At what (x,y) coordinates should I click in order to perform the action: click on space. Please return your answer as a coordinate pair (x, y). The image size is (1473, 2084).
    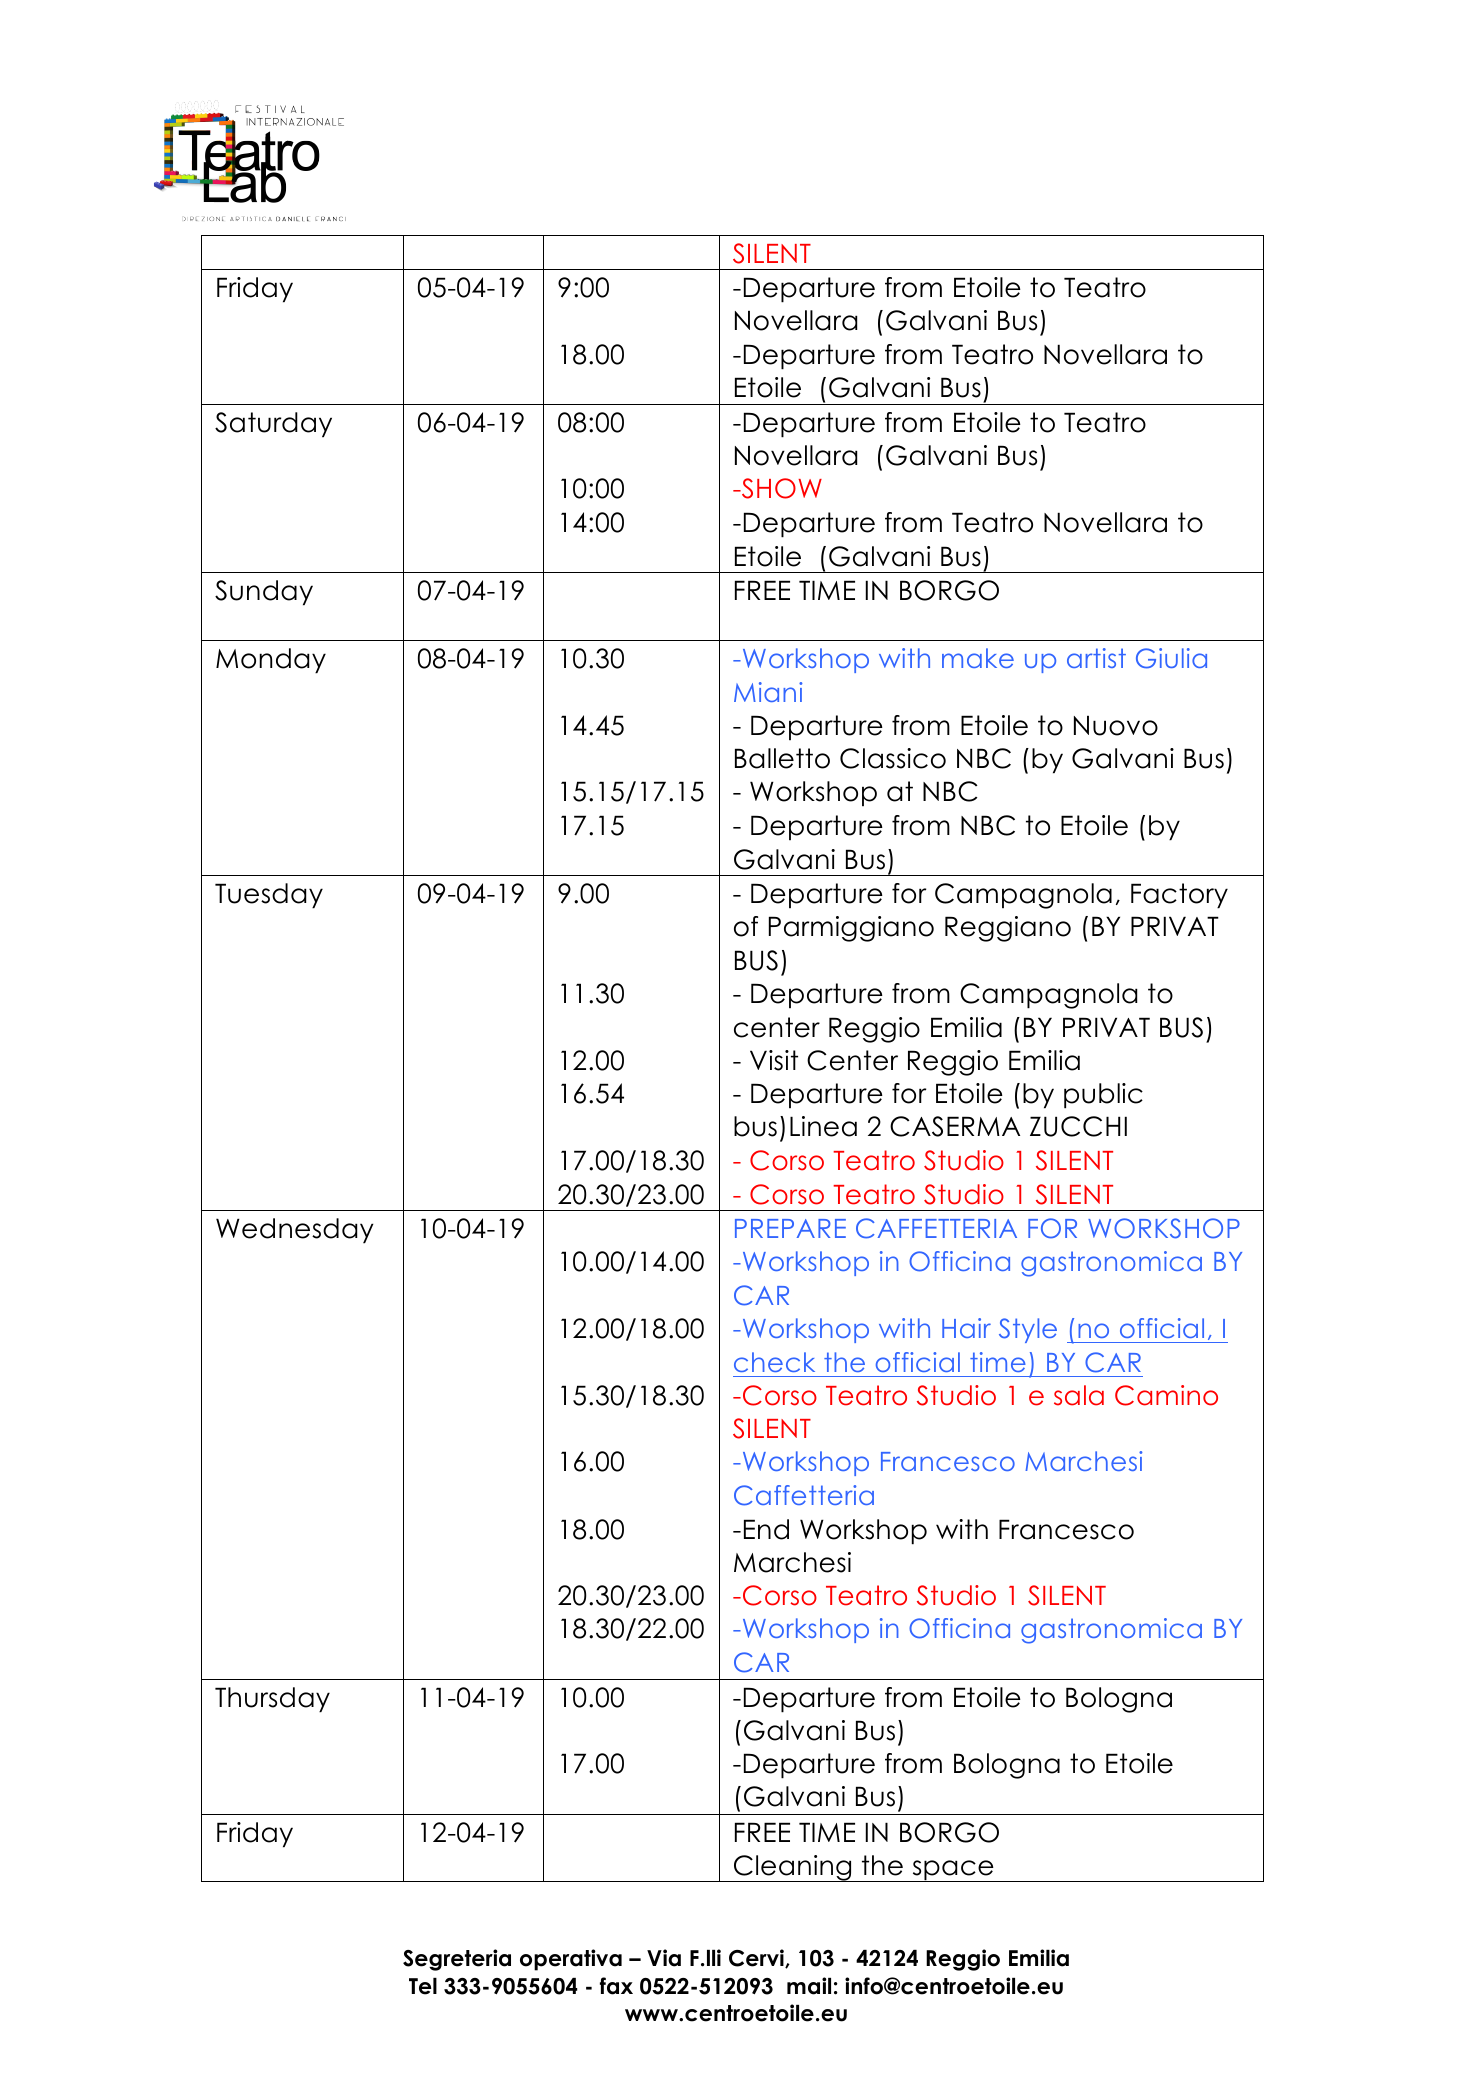
    Looking at the image, I should click on (953, 1871).
